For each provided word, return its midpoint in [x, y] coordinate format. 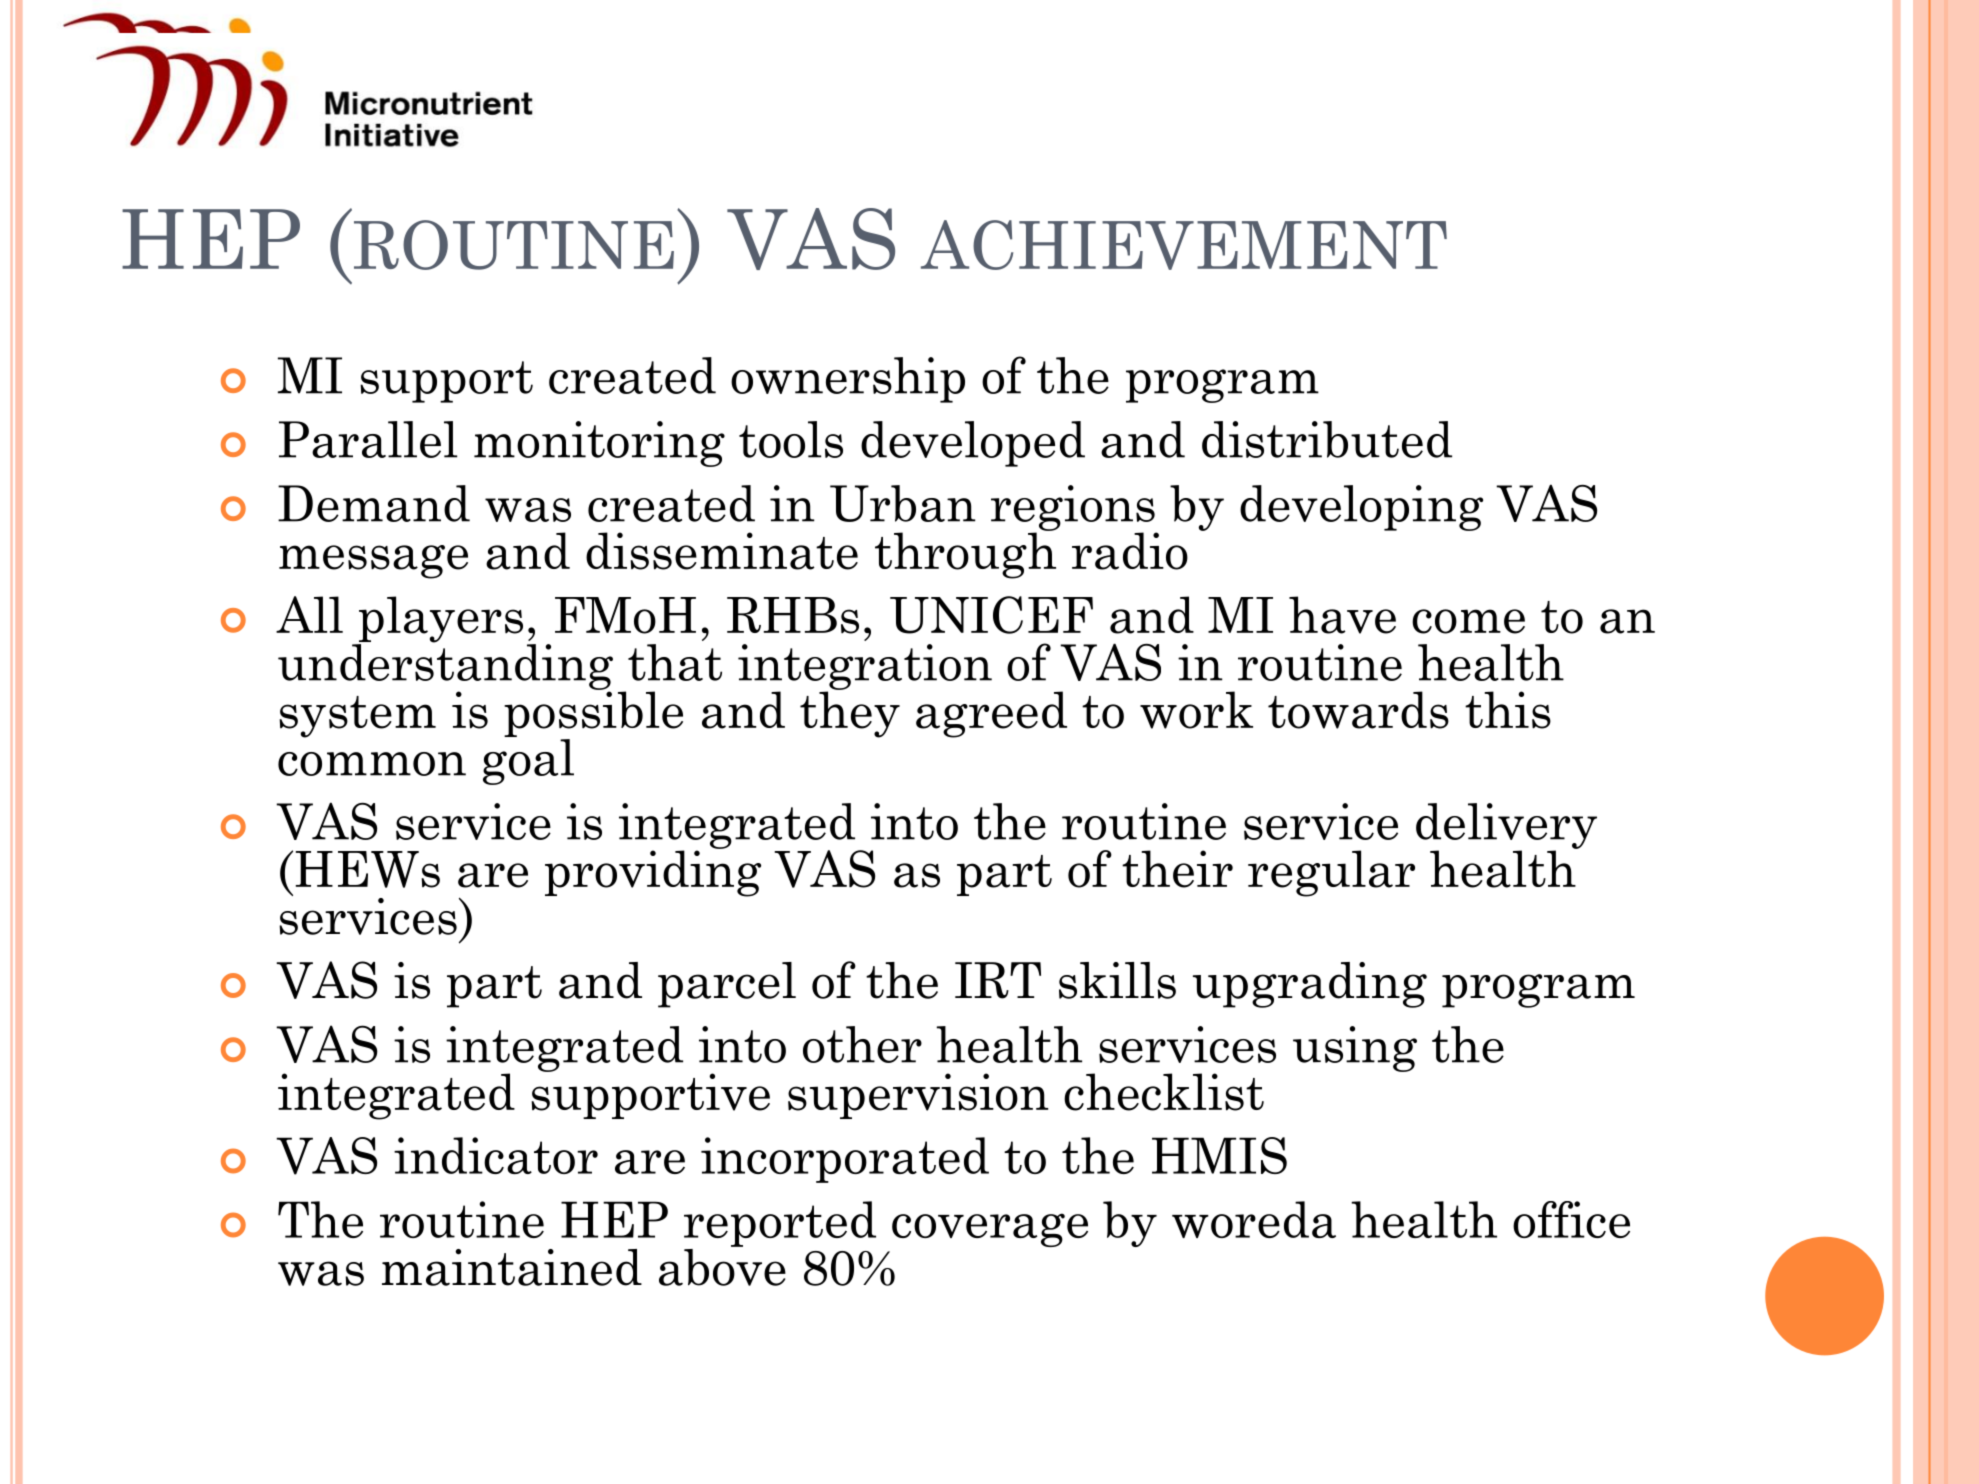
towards [1358, 710]
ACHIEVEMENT [1184, 245]
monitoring [599, 444]
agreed [991, 714]
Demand [374, 503]
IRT [998, 980]
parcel [727, 985]
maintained [512, 1267]
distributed [1327, 439]
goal [528, 762]
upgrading [1310, 985]
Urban [903, 503]
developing [1361, 508]
